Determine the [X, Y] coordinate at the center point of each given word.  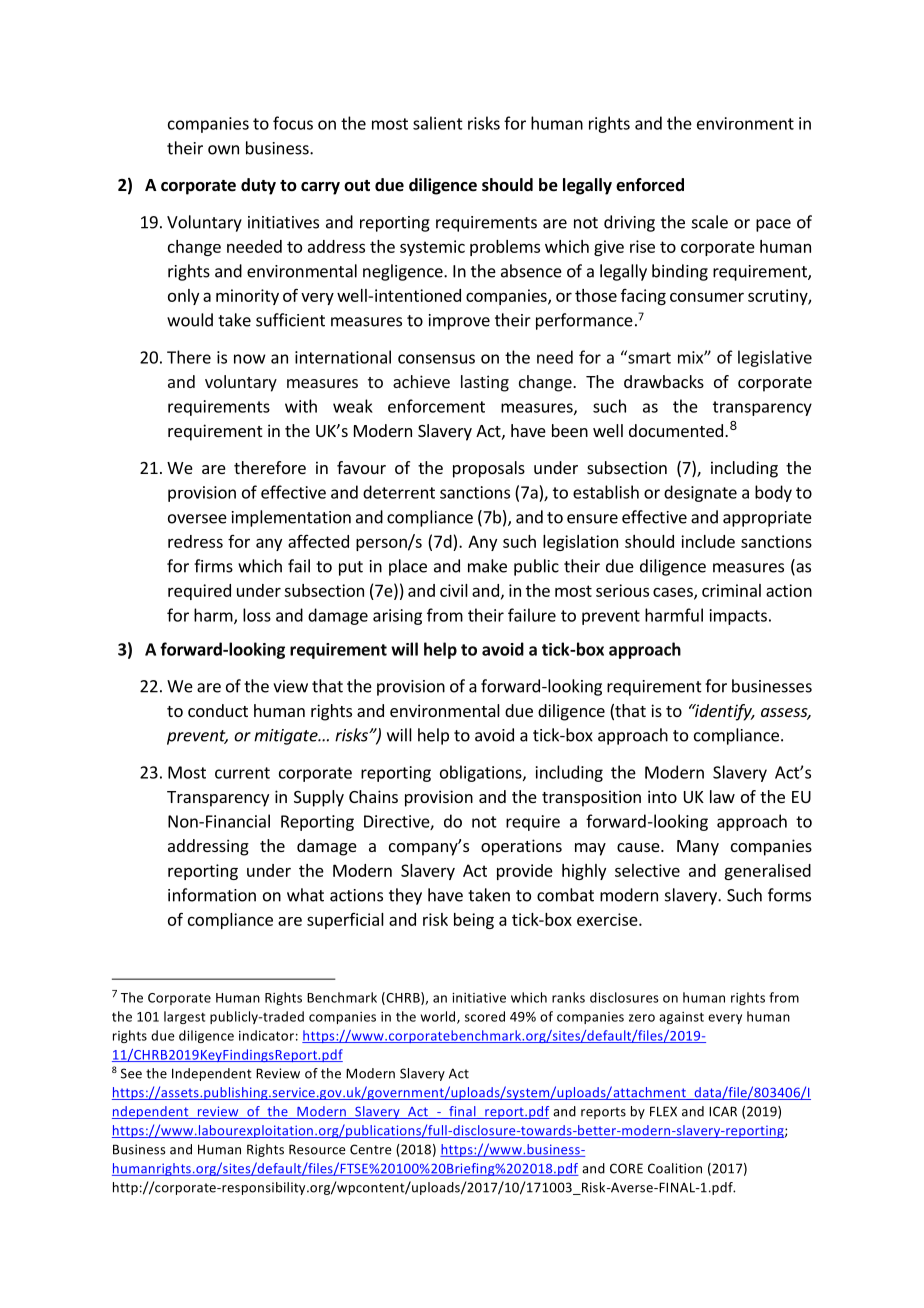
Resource [317, 1149]
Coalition [675, 1168]
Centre [370, 1149]
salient [438, 123]
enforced [650, 185]
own [223, 150]
